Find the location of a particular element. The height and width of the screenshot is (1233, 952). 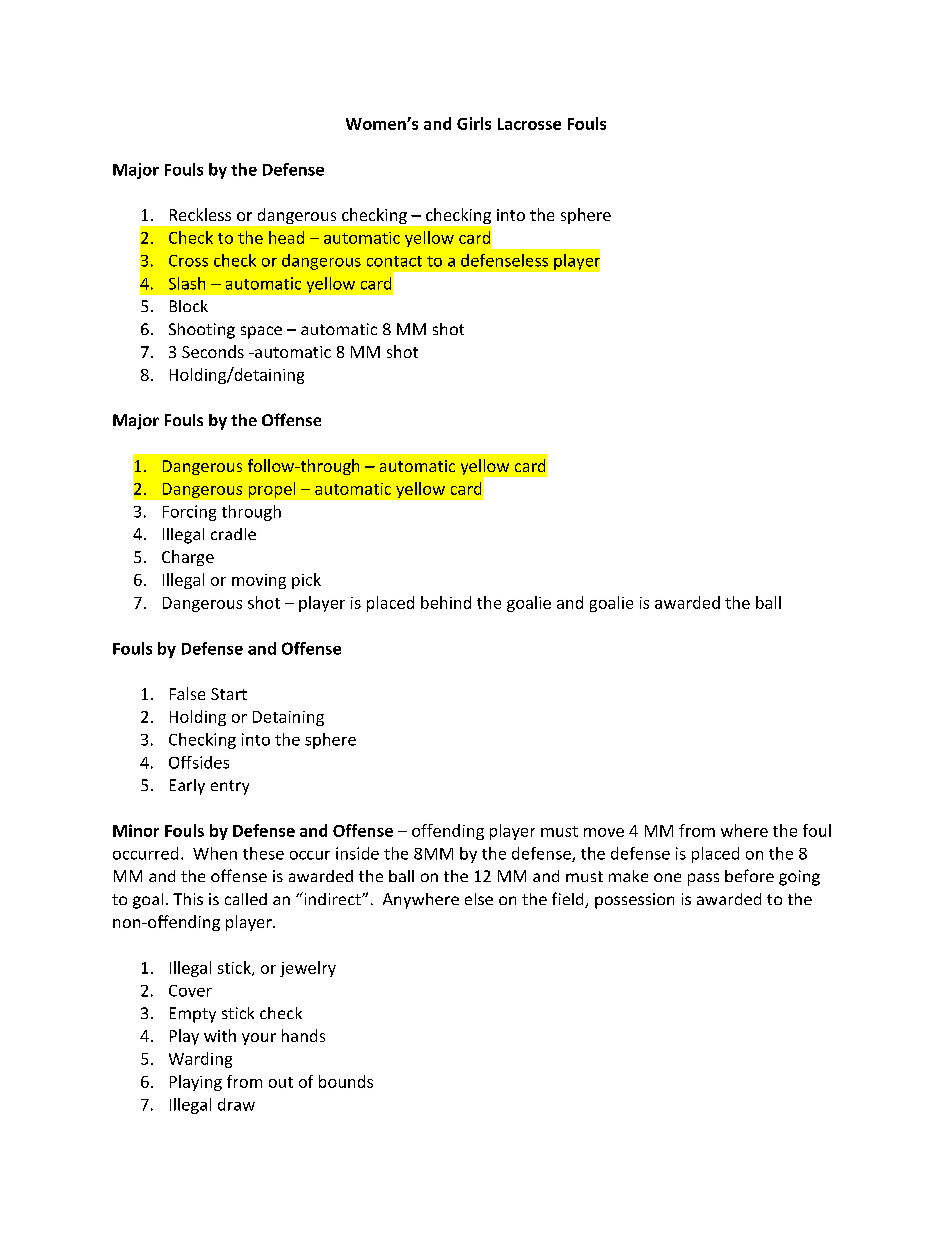

contact is located at coordinates (394, 261).
